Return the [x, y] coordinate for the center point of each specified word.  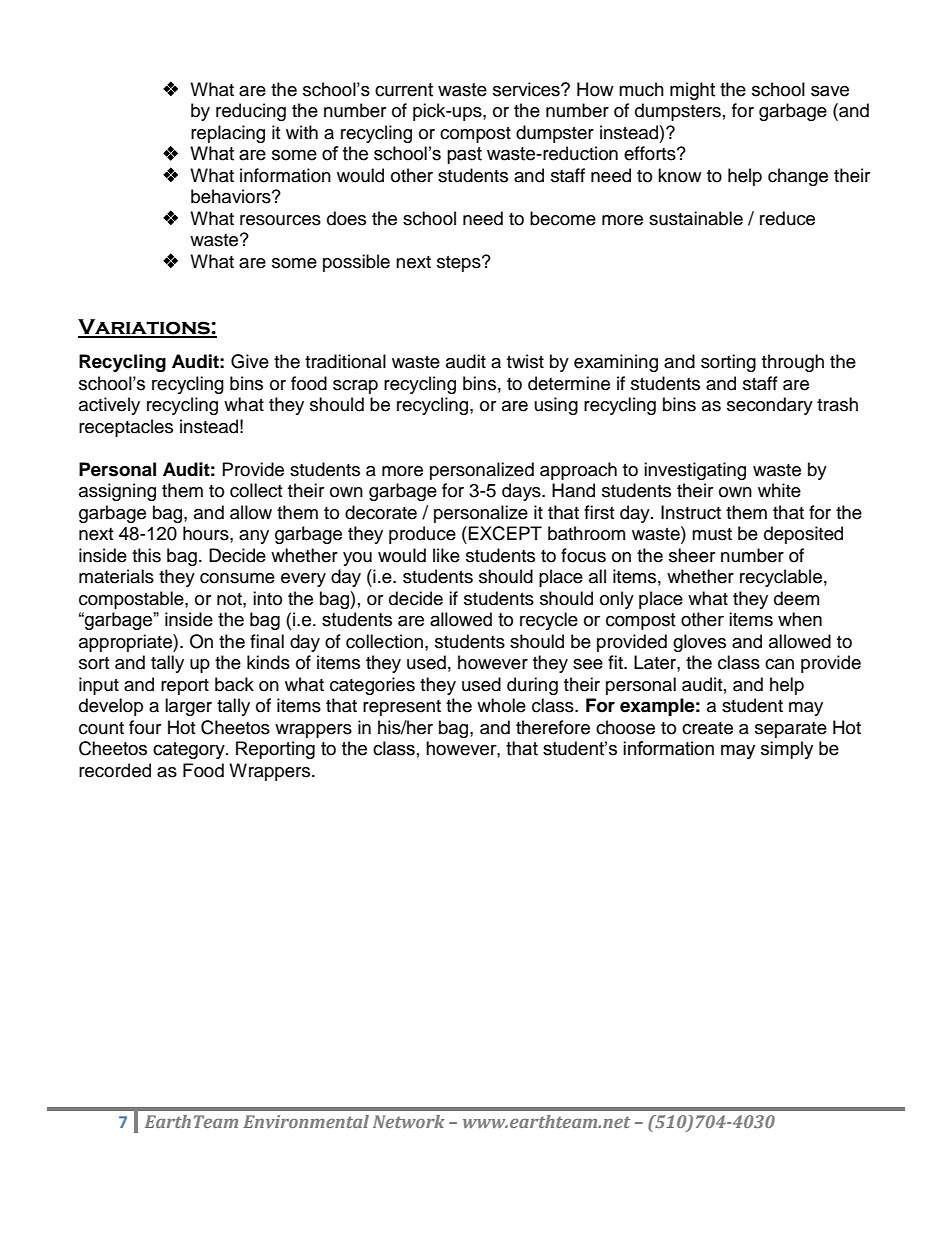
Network [409, 1121]
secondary [770, 406]
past [464, 155]
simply [787, 750]
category [190, 750]
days [522, 492]
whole [501, 705]
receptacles [126, 428]
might [692, 91]
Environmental [306, 1121]
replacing [228, 134]
